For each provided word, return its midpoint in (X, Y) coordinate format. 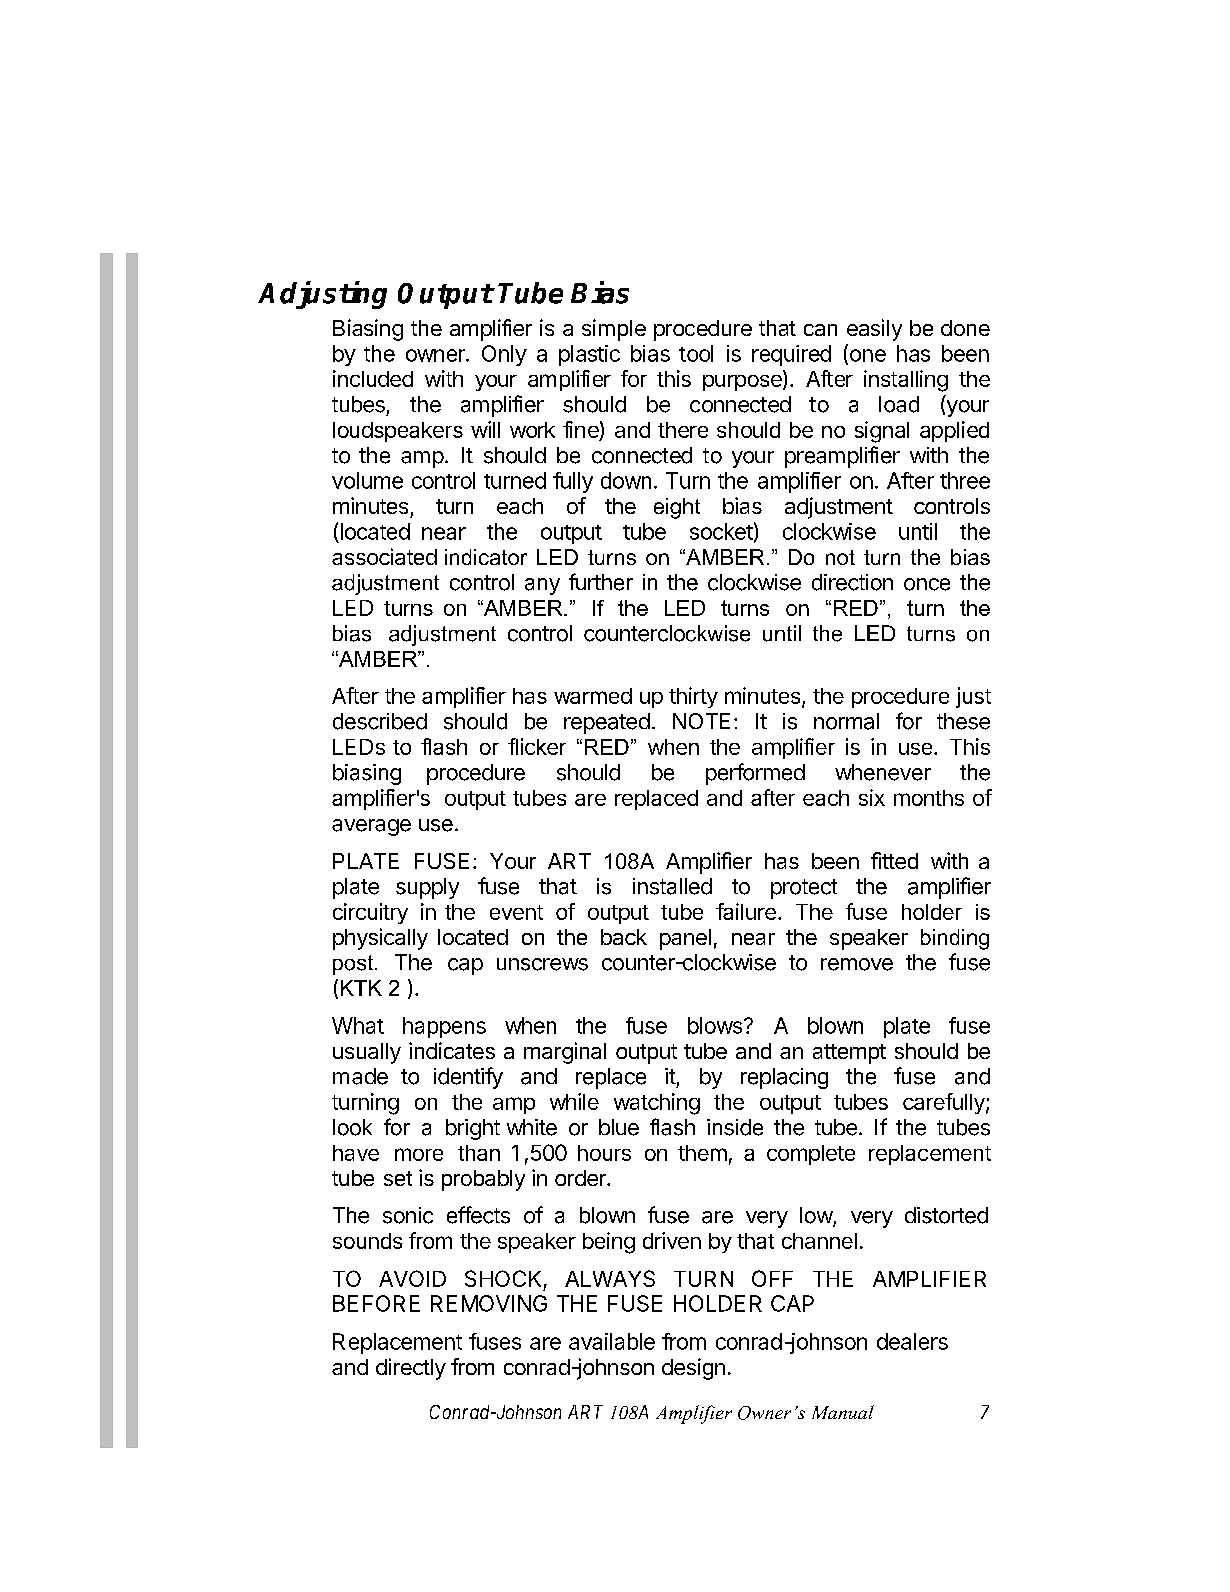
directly (411, 1369)
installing (906, 381)
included (373, 378)
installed (672, 886)
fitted (894, 860)
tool (696, 353)
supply (427, 888)
